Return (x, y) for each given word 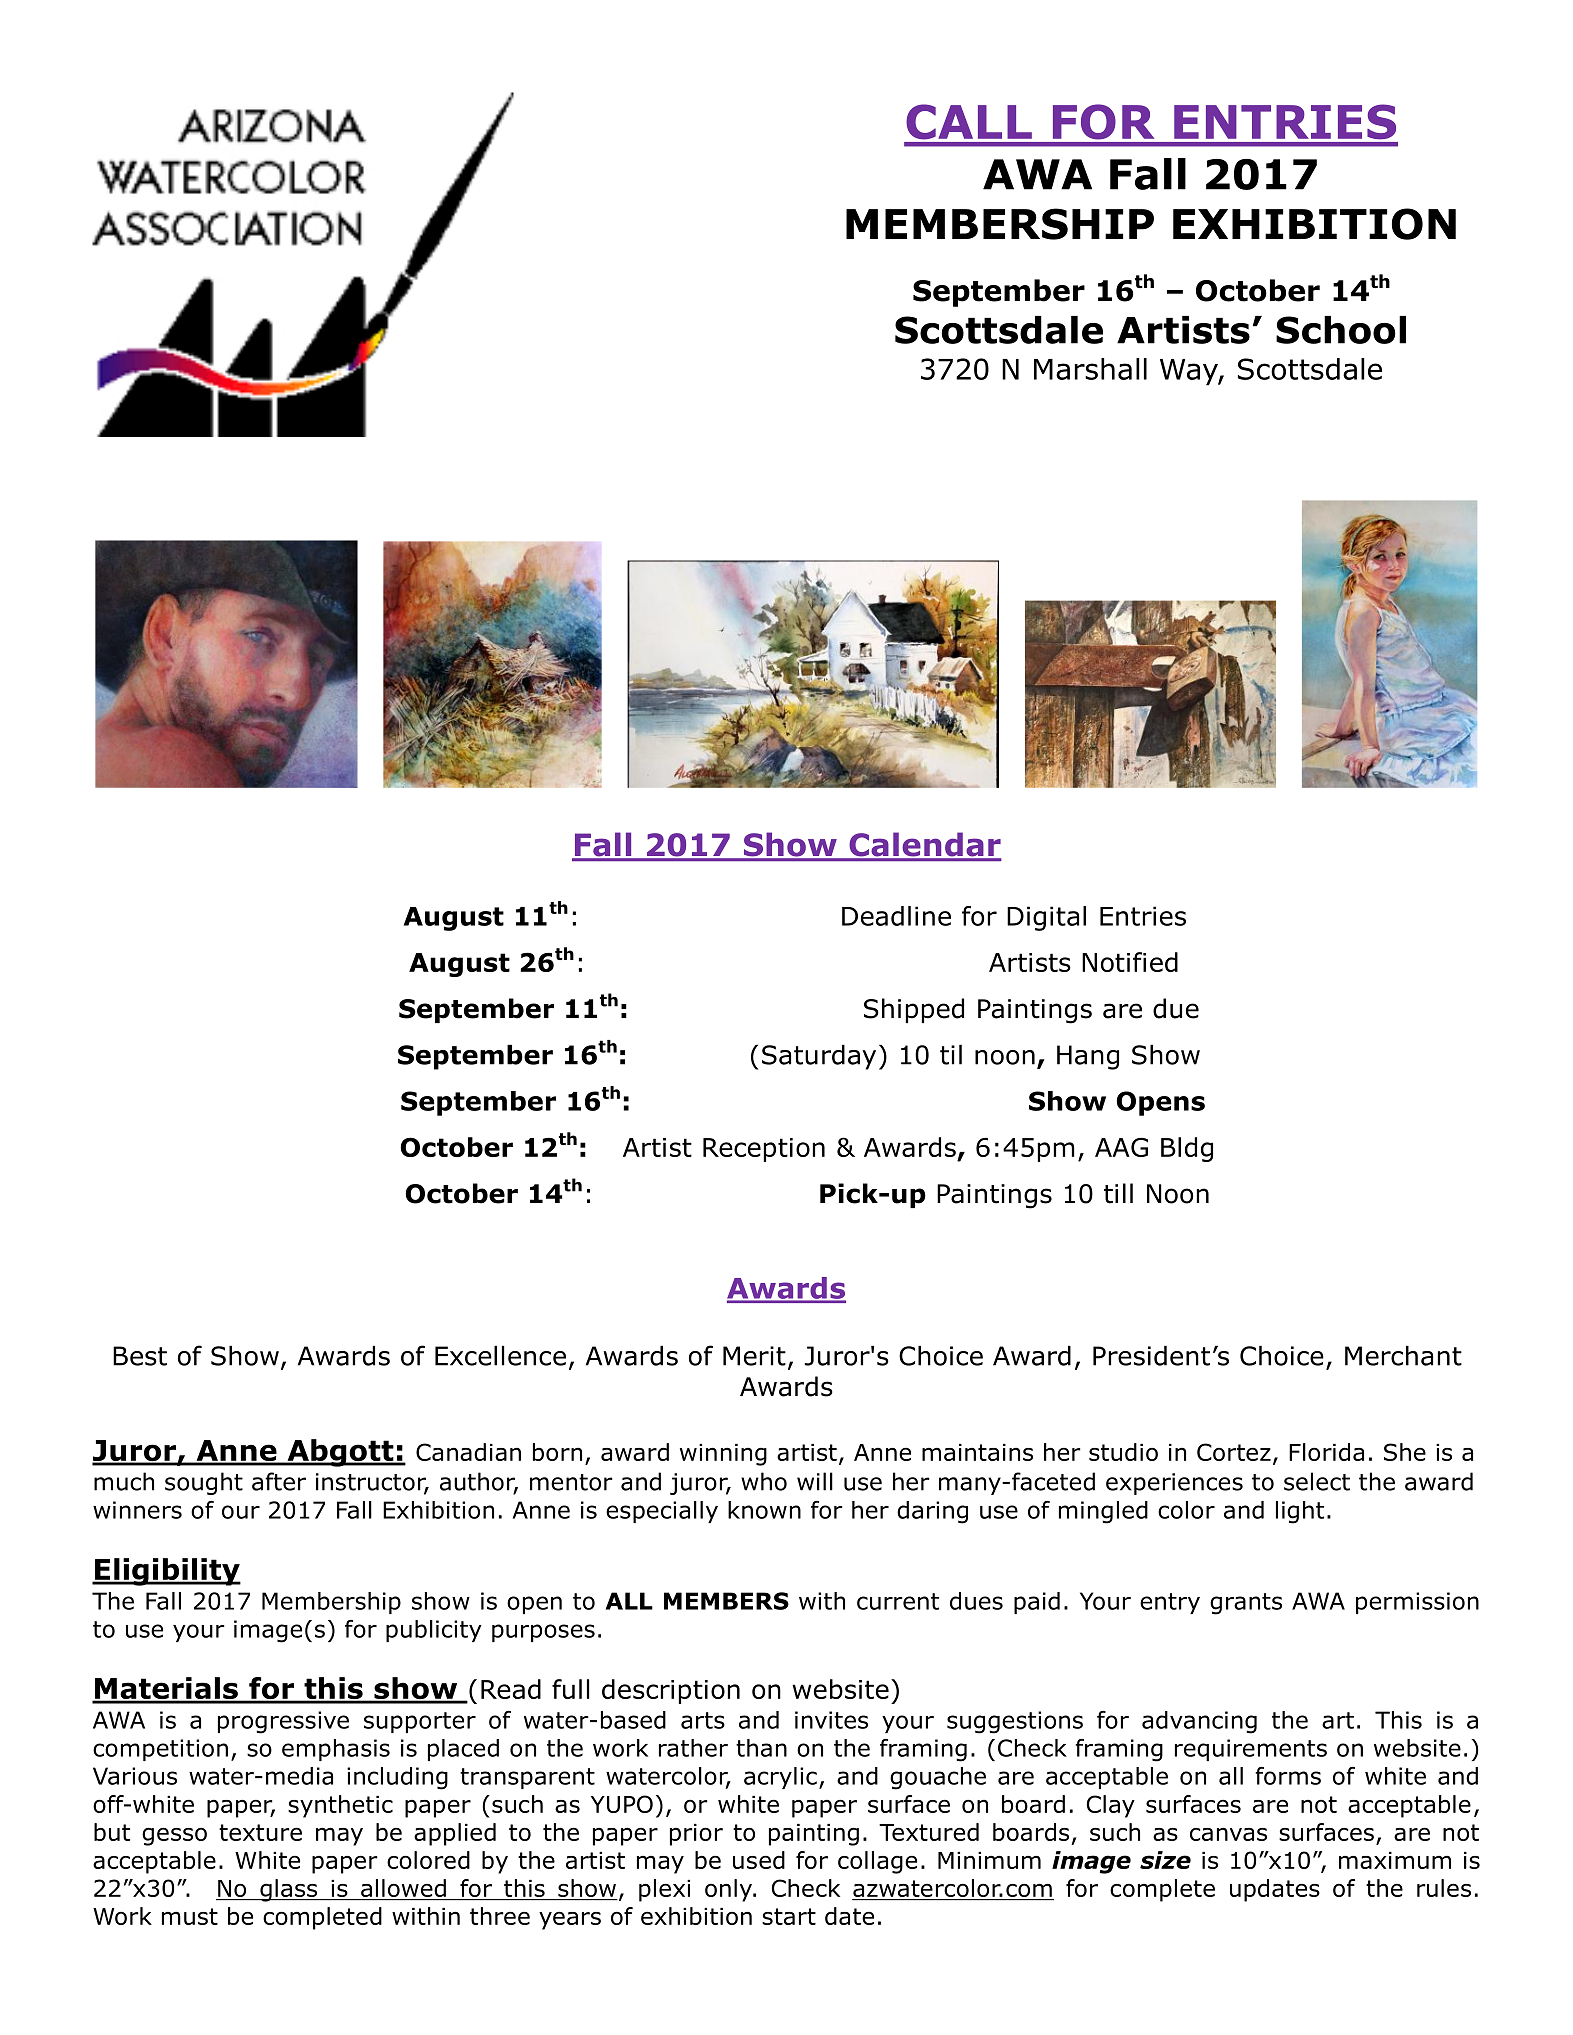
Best (140, 1356)
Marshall (1090, 369)
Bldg (1187, 1149)
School (1341, 330)
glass (289, 1890)
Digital (1046, 918)
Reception (764, 1150)
